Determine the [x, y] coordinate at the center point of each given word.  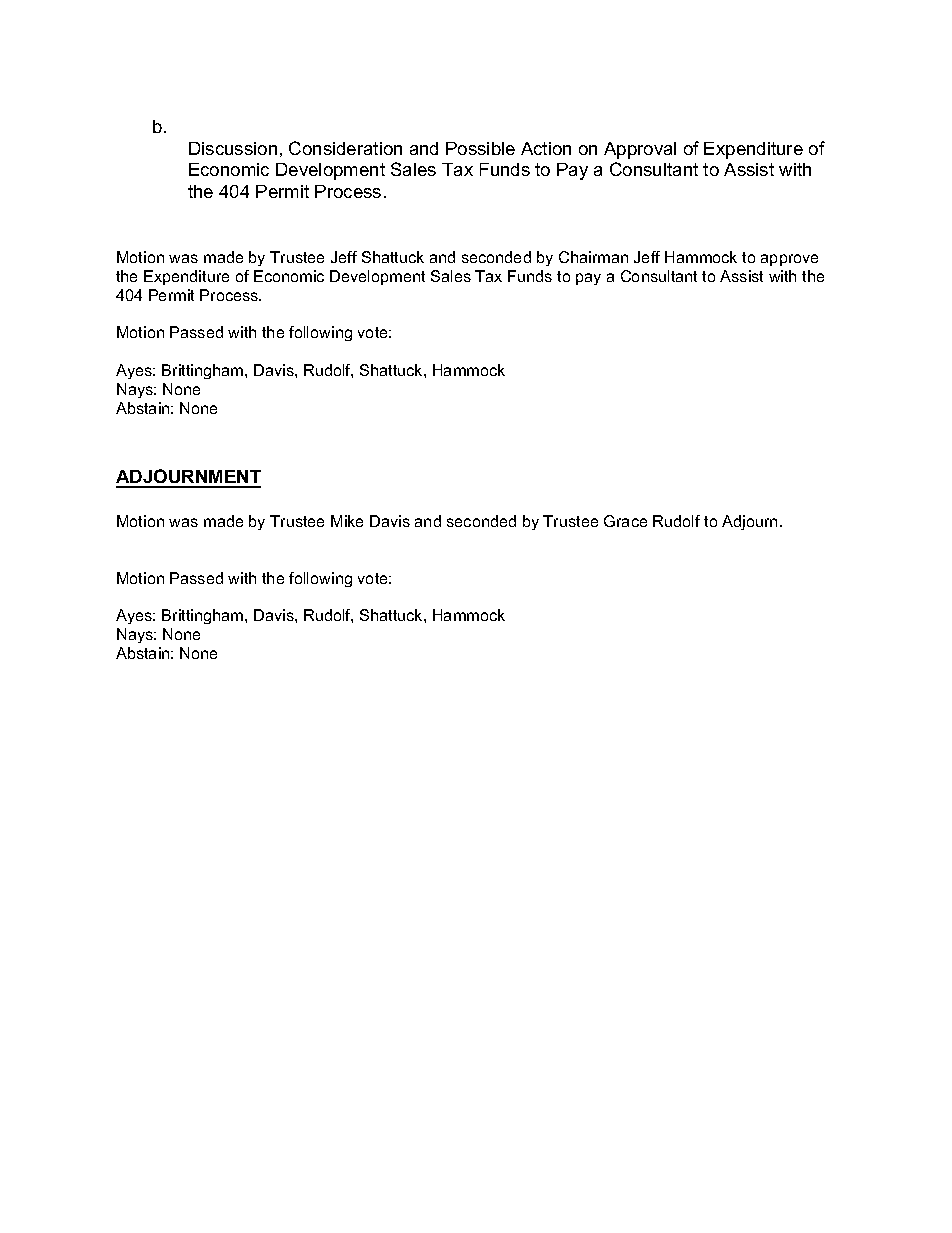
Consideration [345, 148]
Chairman [593, 257]
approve [789, 260]
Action [546, 148]
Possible [480, 148]
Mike [347, 521]
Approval [640, 150]
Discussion [233, 148]
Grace [625, 521]
